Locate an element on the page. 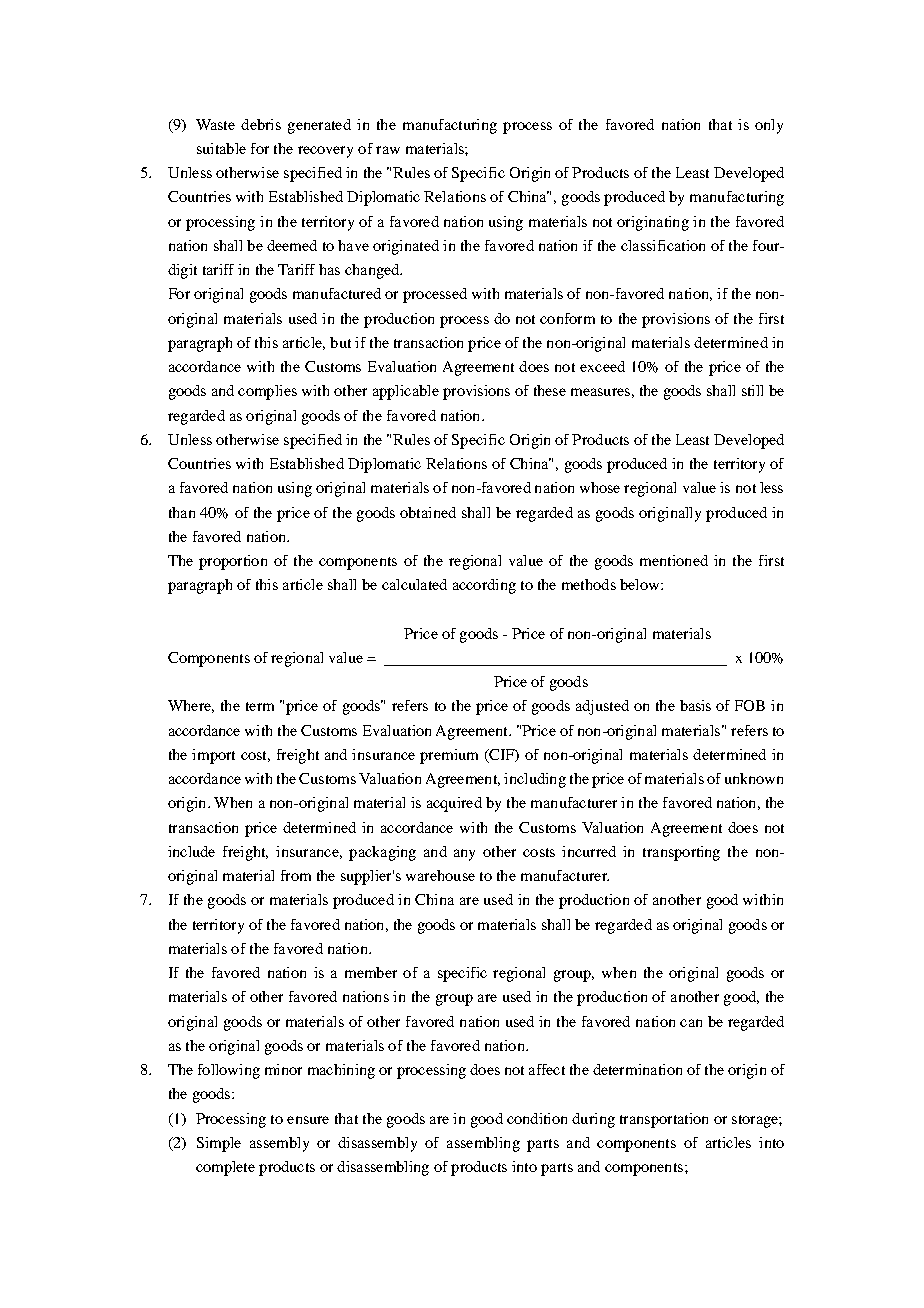 The image size is (924, 1308). proportion is located at coordinates (233, 562).
